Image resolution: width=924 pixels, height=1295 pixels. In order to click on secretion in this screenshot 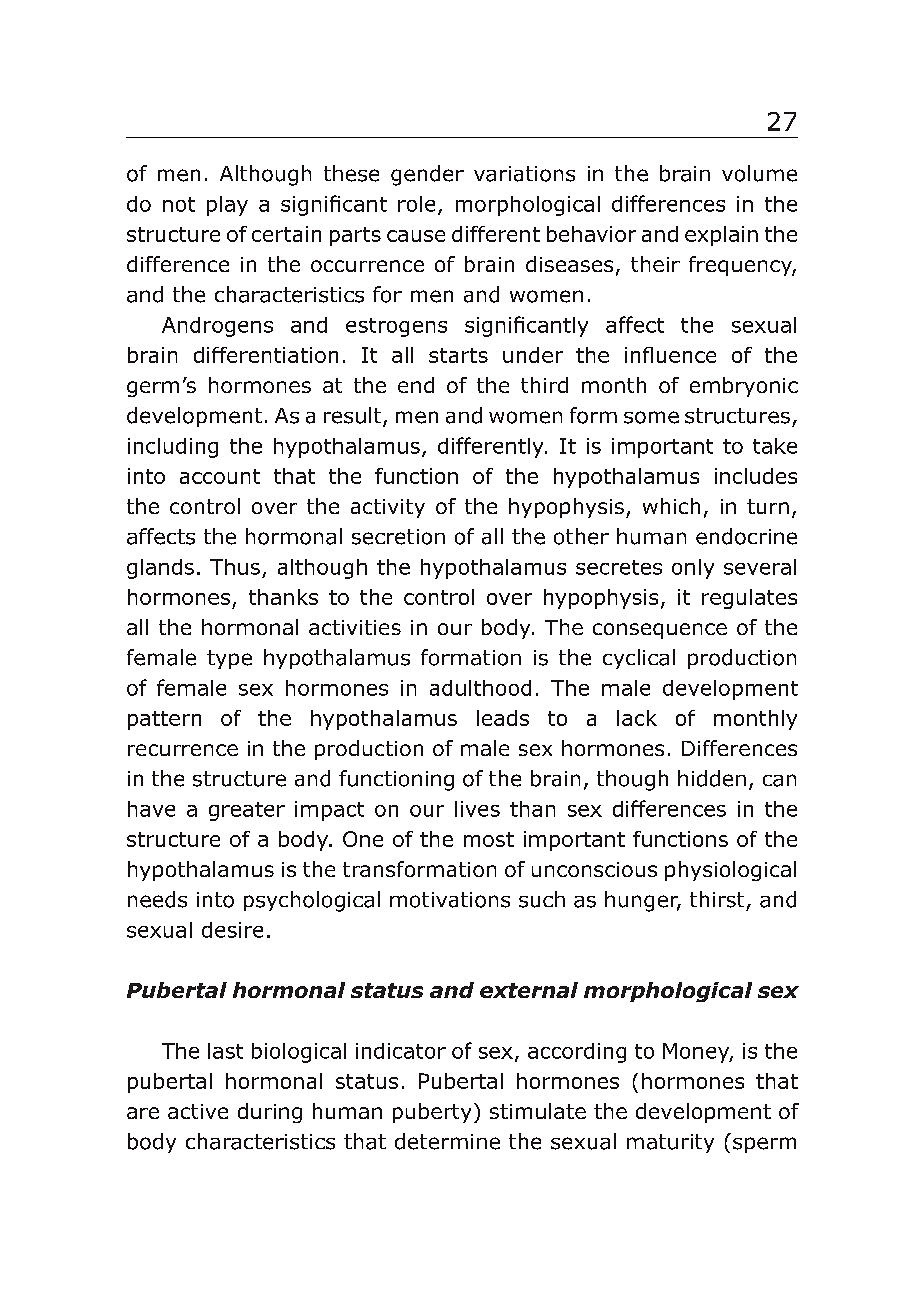, I will do `click(398, 537)`.
